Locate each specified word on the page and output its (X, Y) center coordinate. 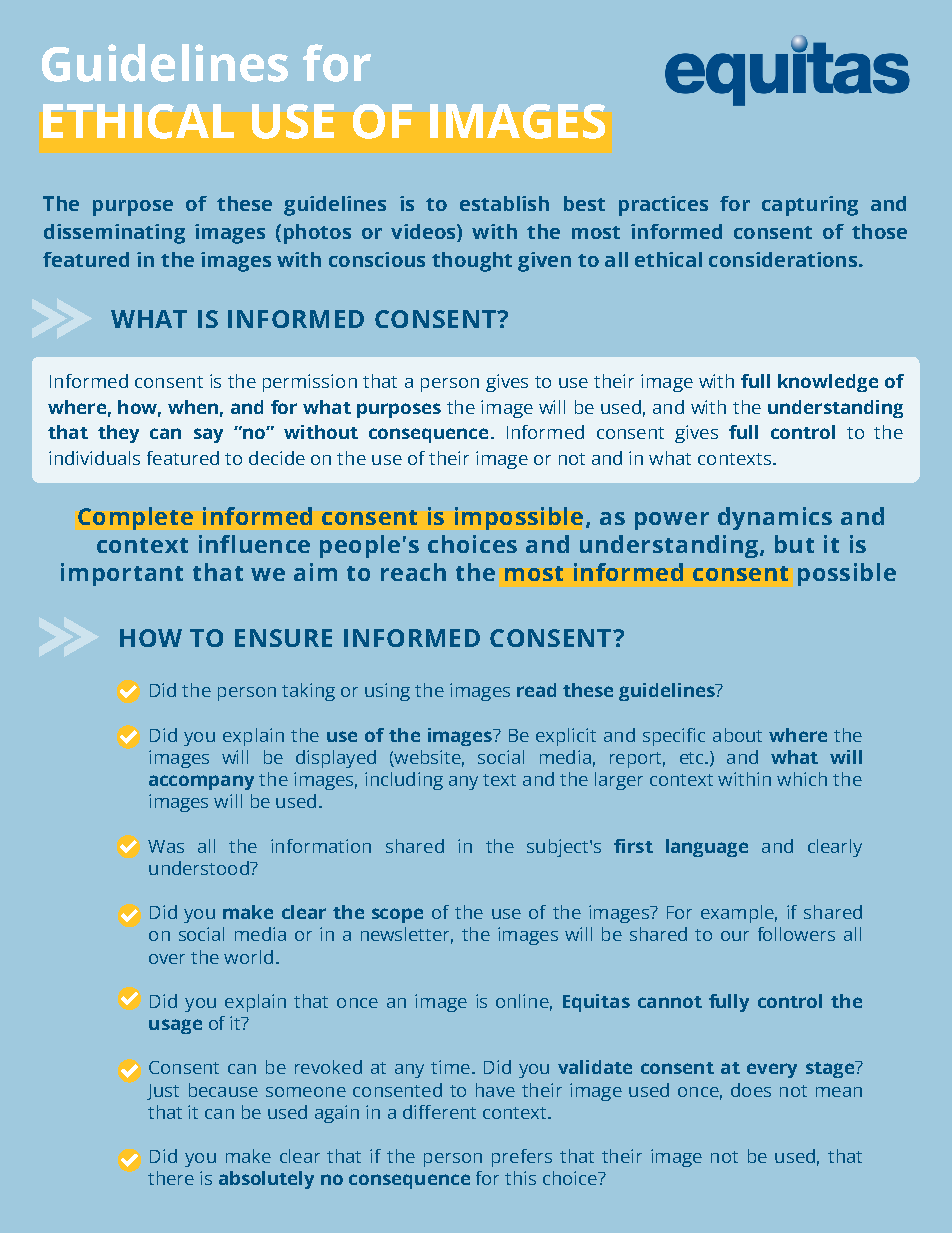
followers (796, 934)
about (737, 735)
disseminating (114, 234)
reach (413, 572)
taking (308, 692)
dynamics (775, 518)
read (536, 690)
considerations (783, 259)
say (208, 435)
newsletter (407, 935)
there (171, 1178)
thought (472, 262)
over (167, 959)
